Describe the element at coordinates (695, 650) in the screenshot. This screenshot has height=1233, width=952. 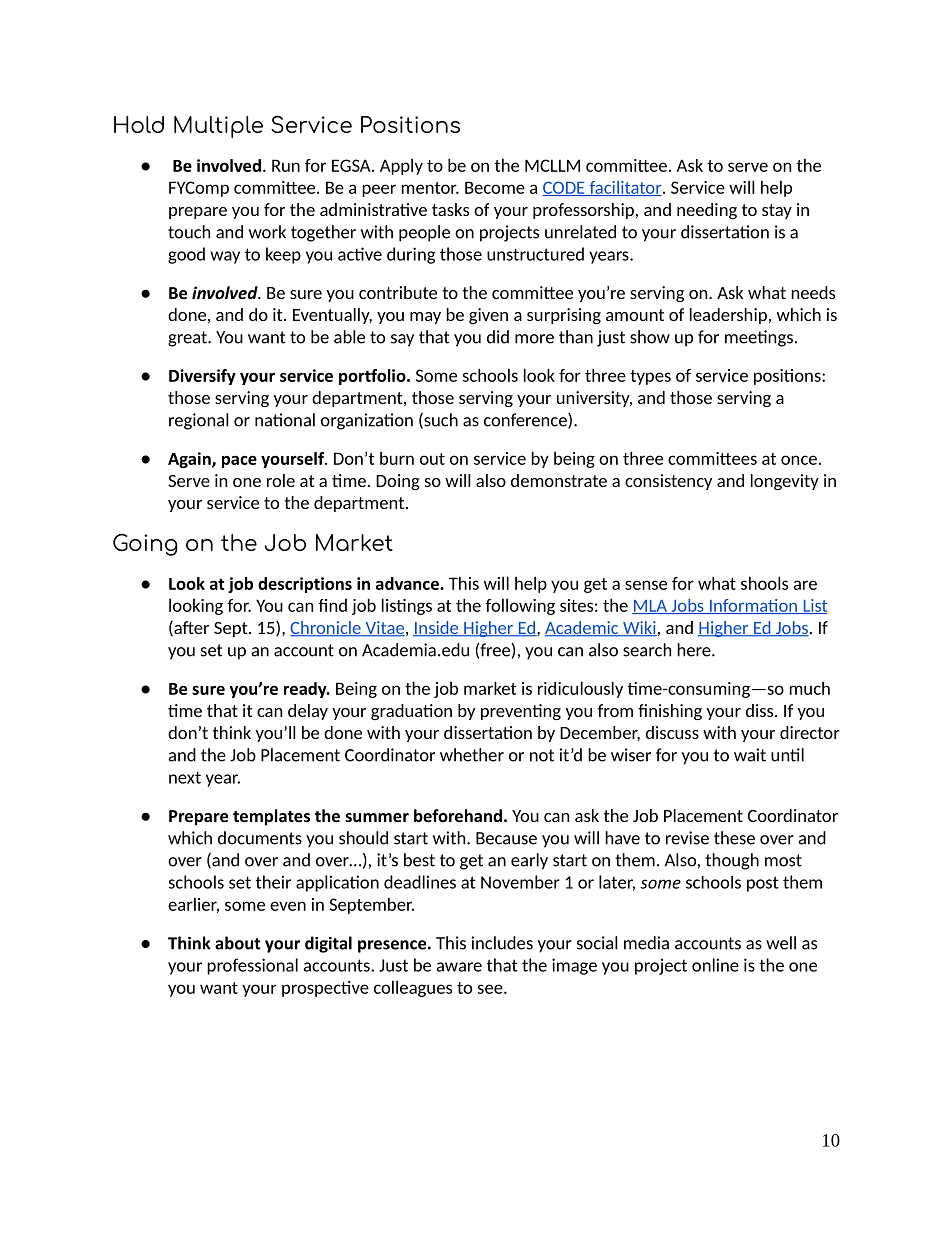
I see `here` at that location.
